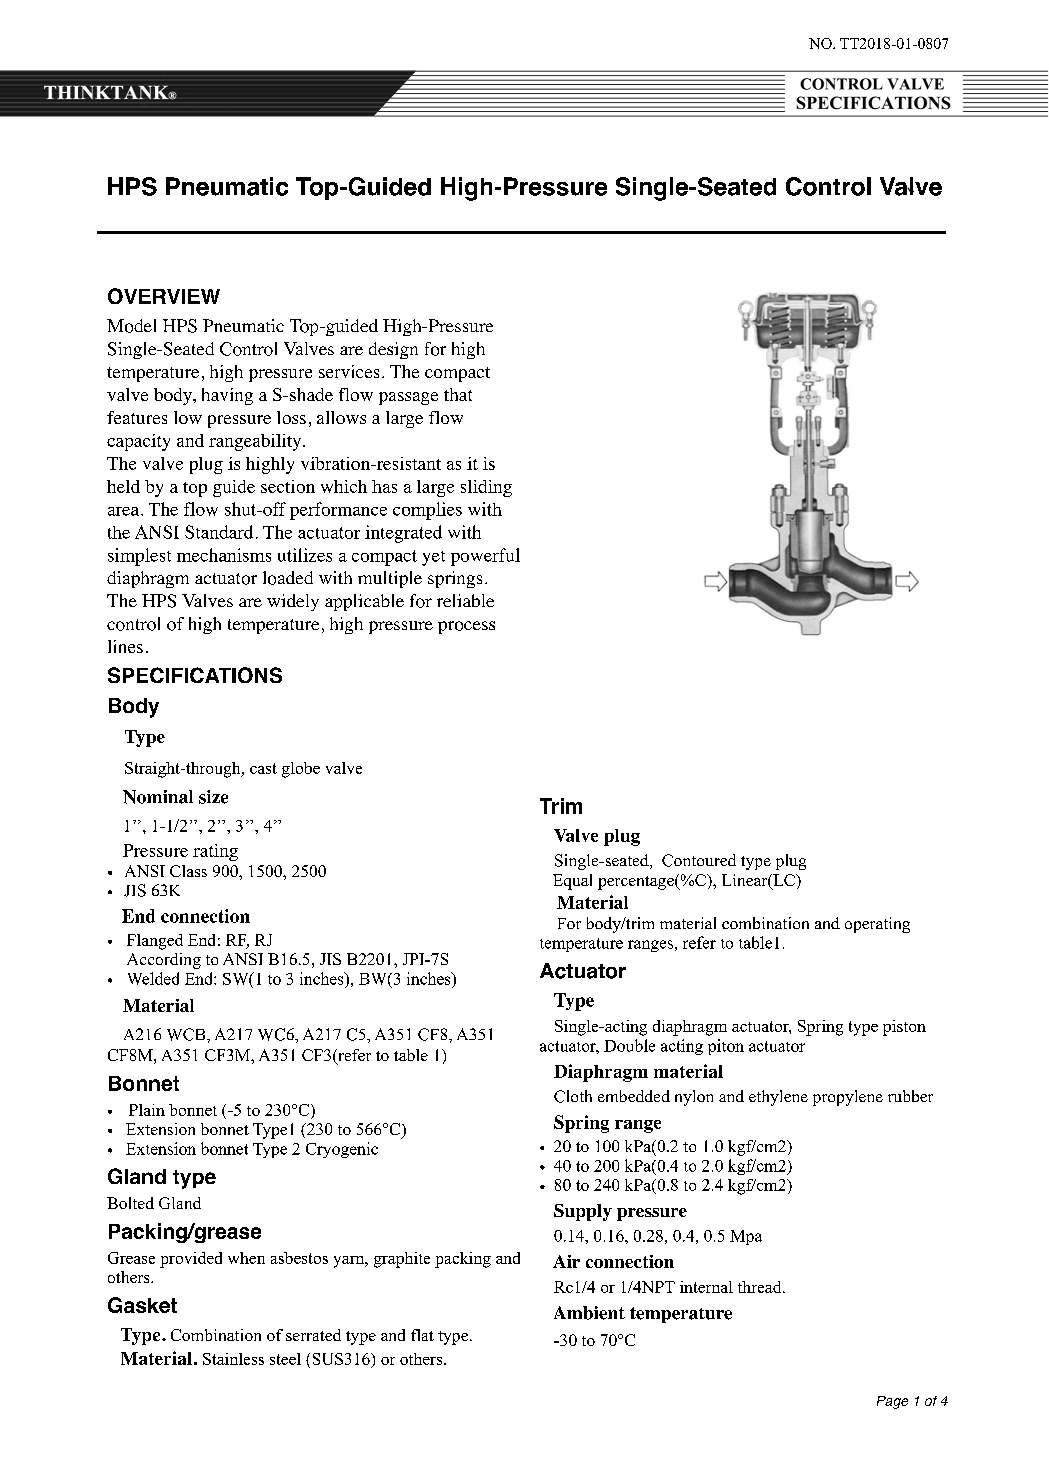 The width and height of the screenshot is (1049, 1484). Describe the element at coordinates (233, 1359) in the screenshot. I see `Stainless` at that location.
